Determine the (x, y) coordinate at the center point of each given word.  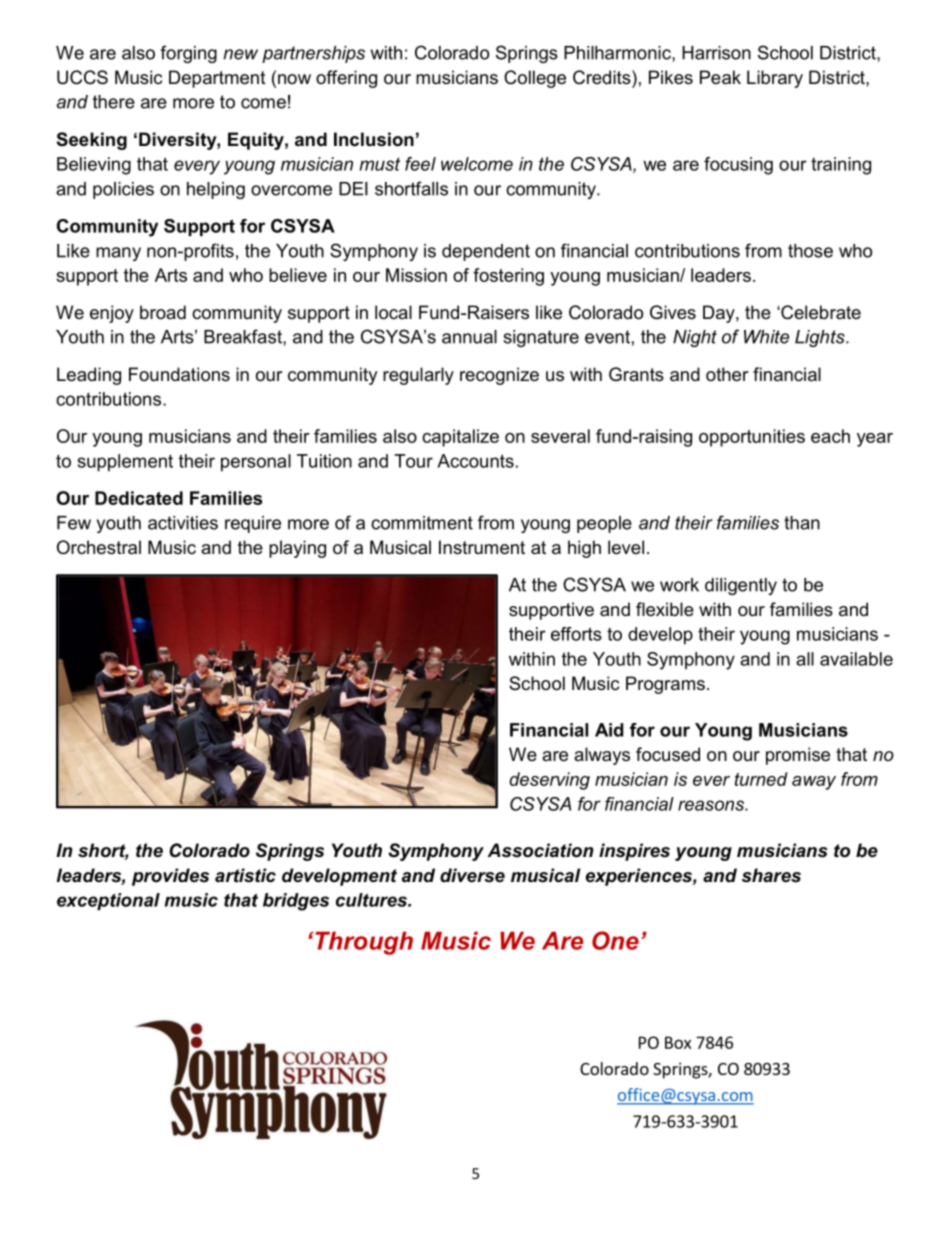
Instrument (482, 547)
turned (761, 779)
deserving (549, 781)
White (766, 337)
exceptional (108, 901)
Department (217, 79)
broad (163, 312)
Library (775, 79)
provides (170, 877)
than (802, 523)
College (535, 79)
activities (183, 523)
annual (469, 337)
